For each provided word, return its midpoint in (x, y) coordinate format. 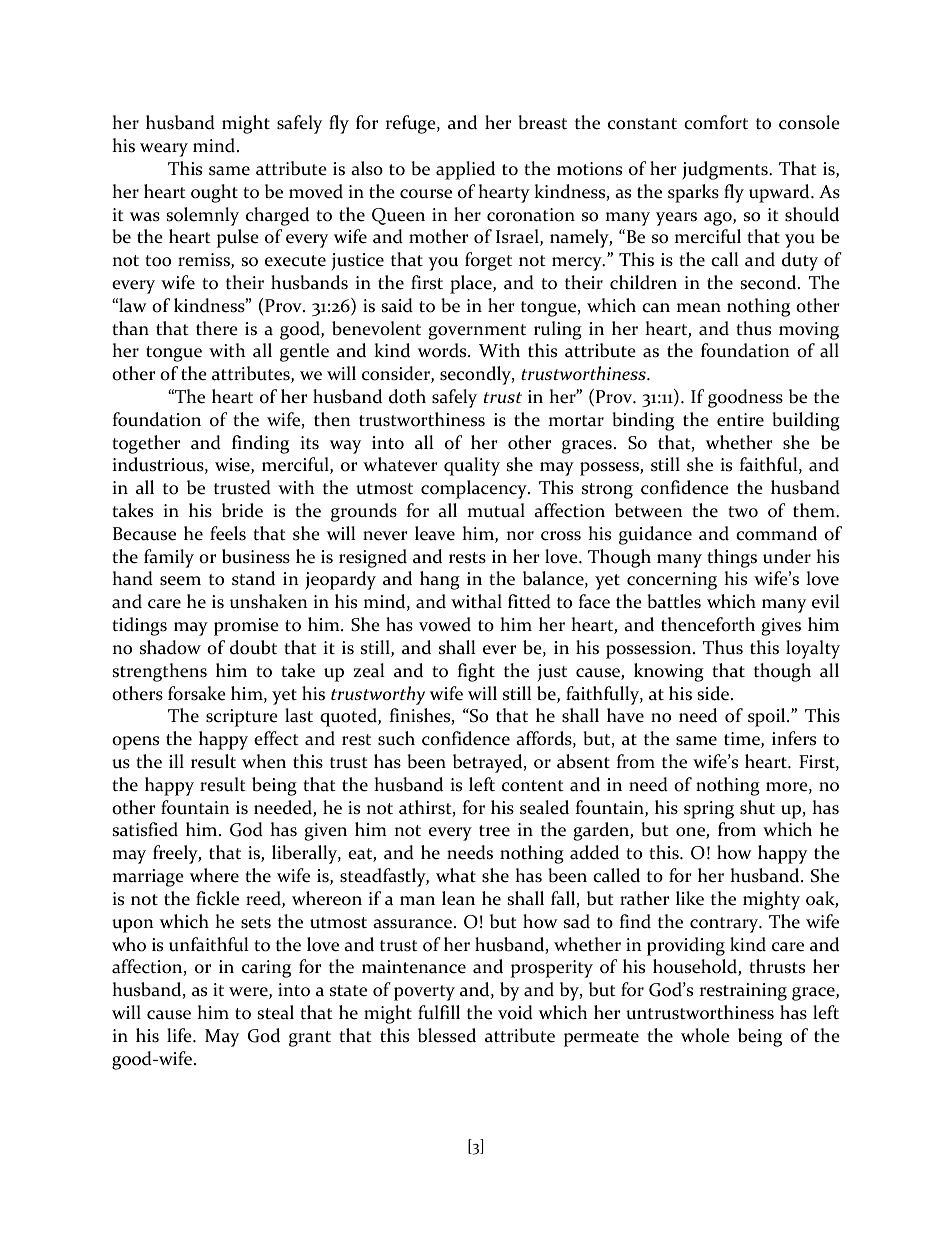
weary (164, 150)
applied (465, 170)
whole (705, 1035)
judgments (726, 170)
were (249, 993)
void (515, 1012)
